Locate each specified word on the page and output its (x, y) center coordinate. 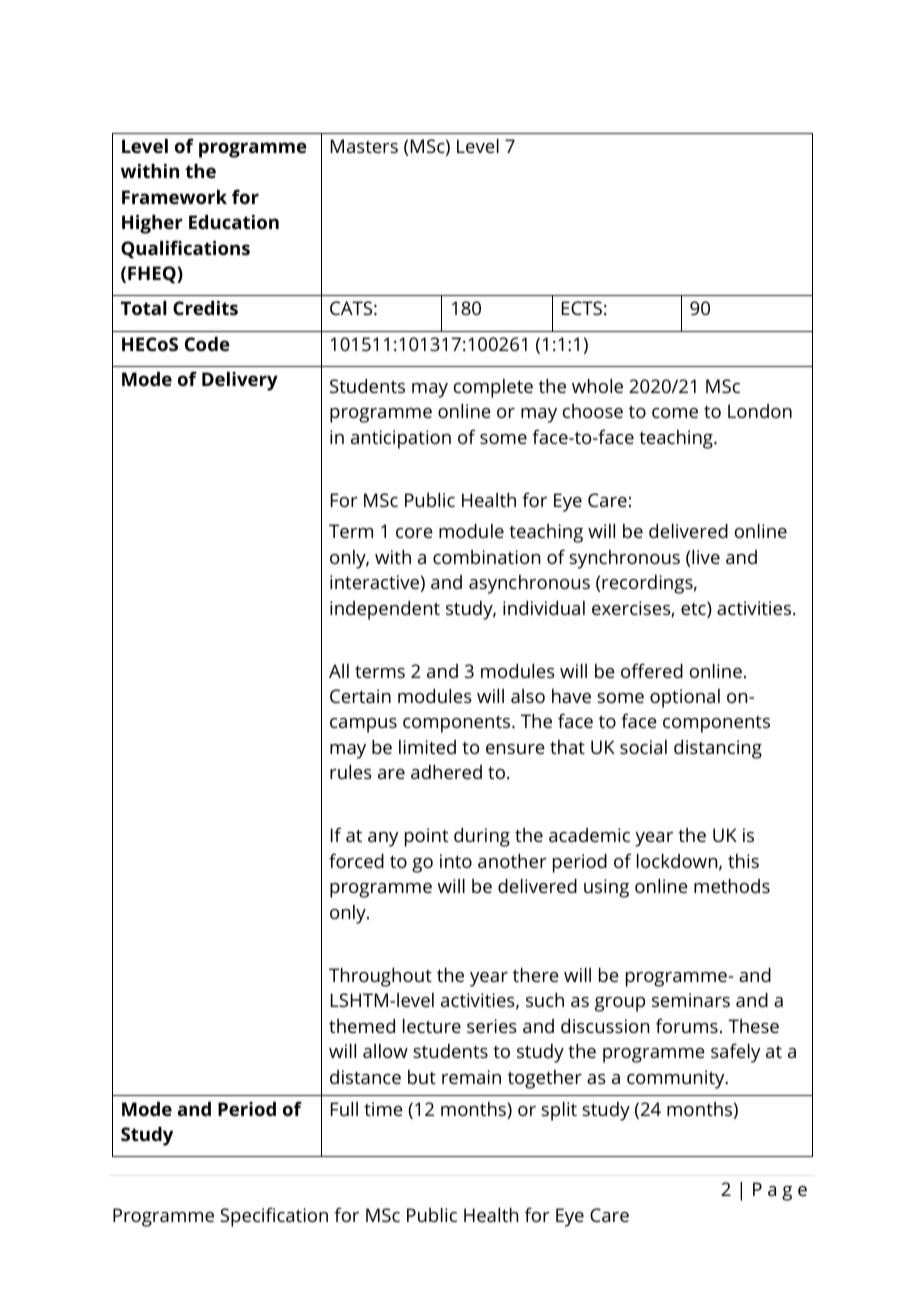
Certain (360, 696)
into (456, 861)
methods (732, 886)
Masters (364, 146)
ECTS (582, 308)
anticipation (401, 439)
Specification (274, 1217)
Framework (174, 197)
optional (685, 698)
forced (356, 860)
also (528, 696)
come (675, 413)
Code (207, 344)
